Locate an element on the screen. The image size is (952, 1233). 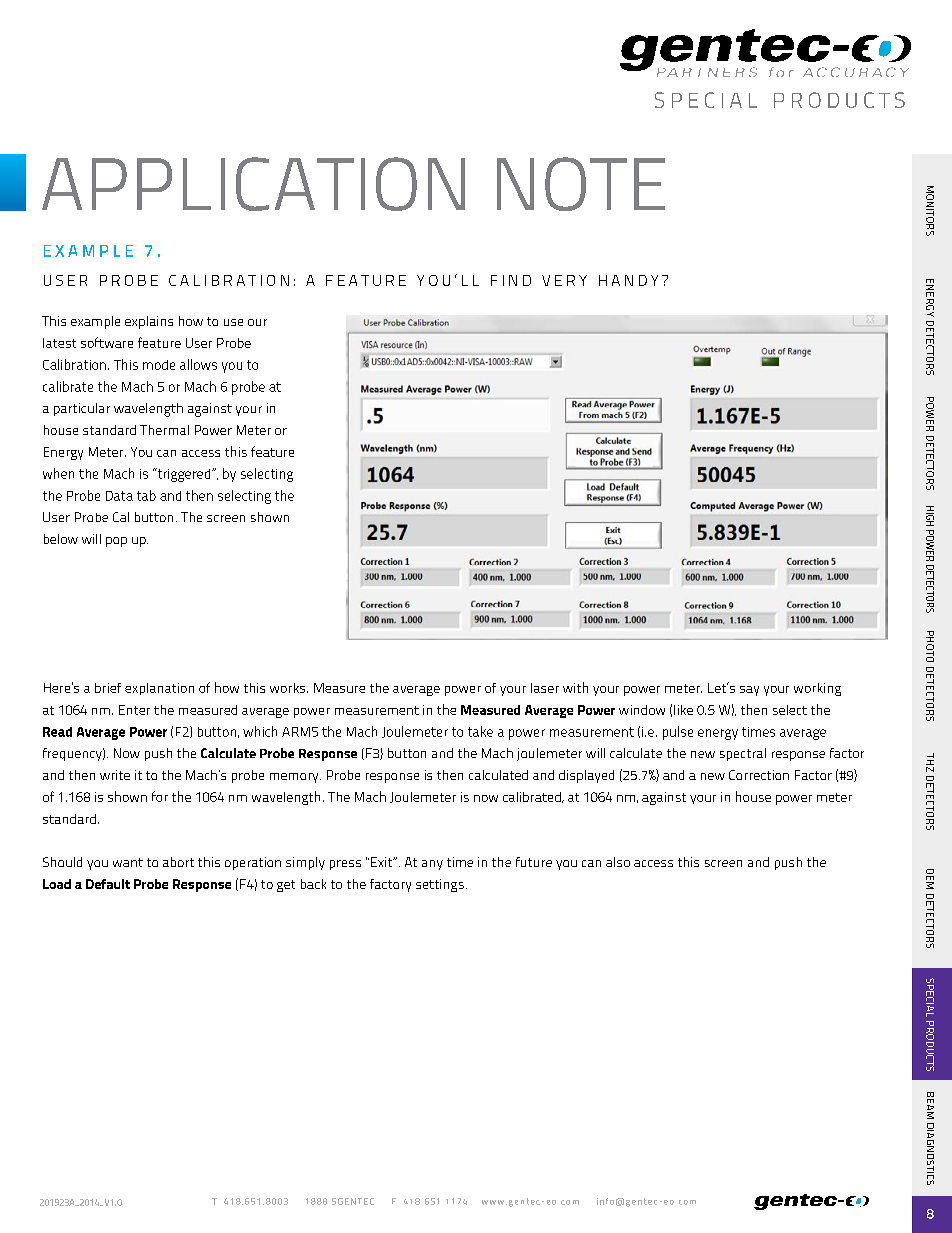
laser is located at coordinates (545, 688).
